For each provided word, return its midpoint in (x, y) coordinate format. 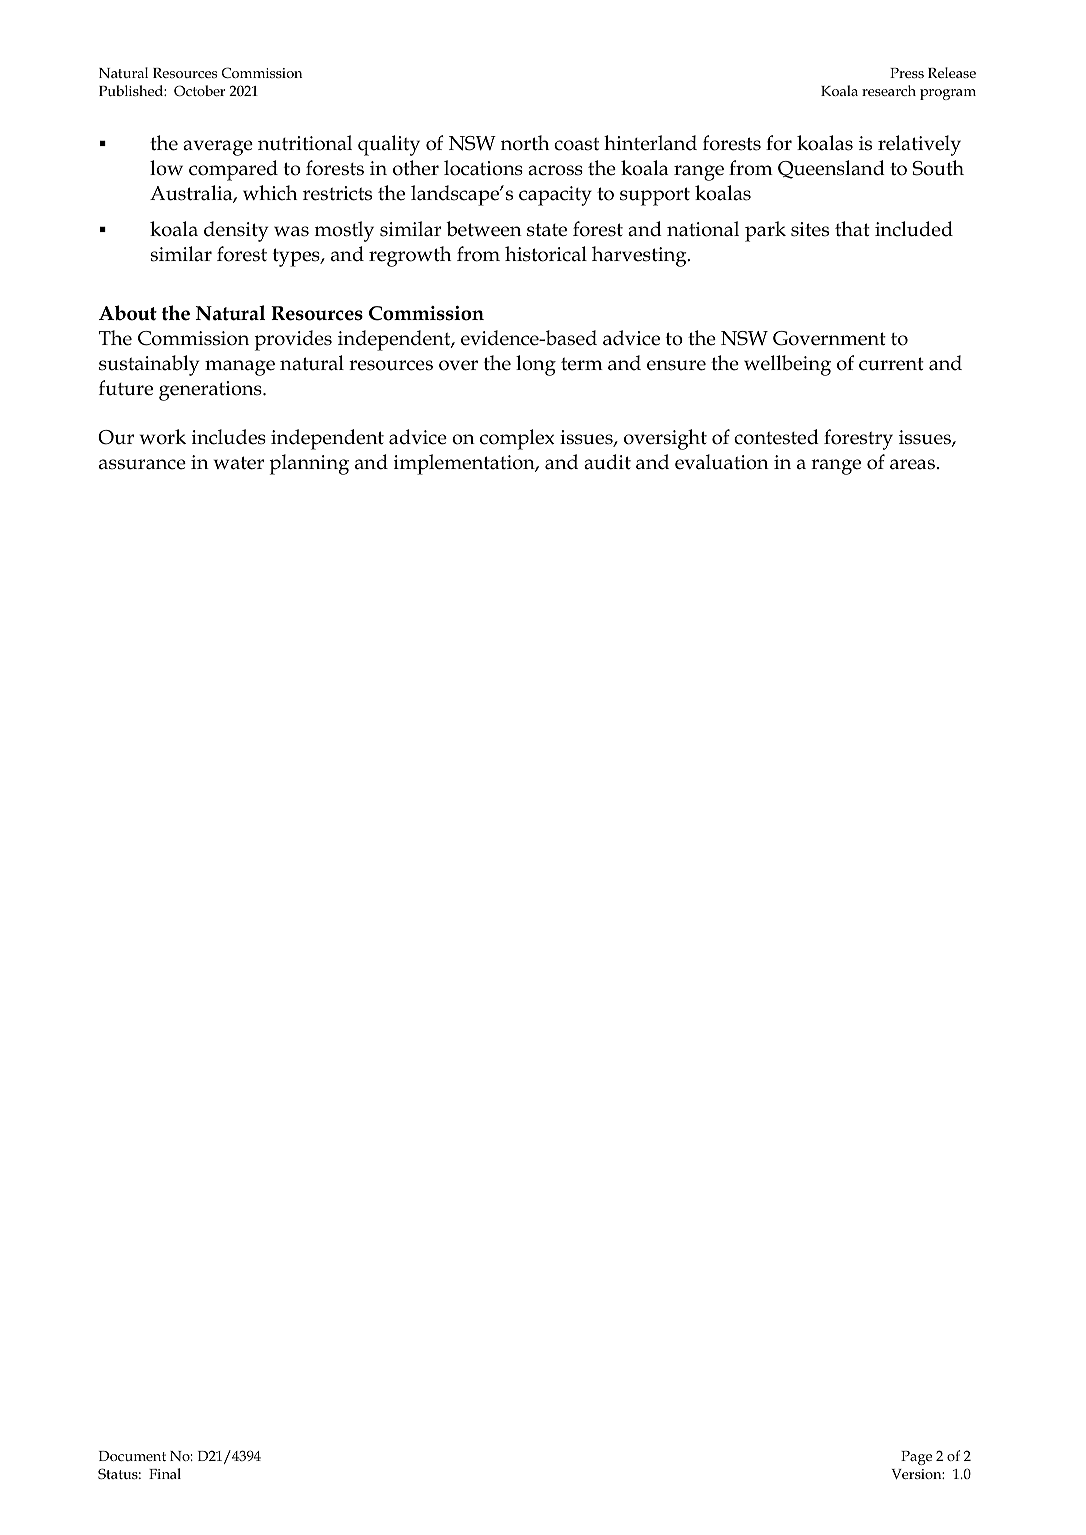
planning (309, 464)
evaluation (722, 462)
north (525, 143)
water (239, 463)
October (199, 90)
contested (776, 437)
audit (607, 462)
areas (912, 464)
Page (916, 1458)
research (889, 90)
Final (165, 1473)
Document (132, 1456)
